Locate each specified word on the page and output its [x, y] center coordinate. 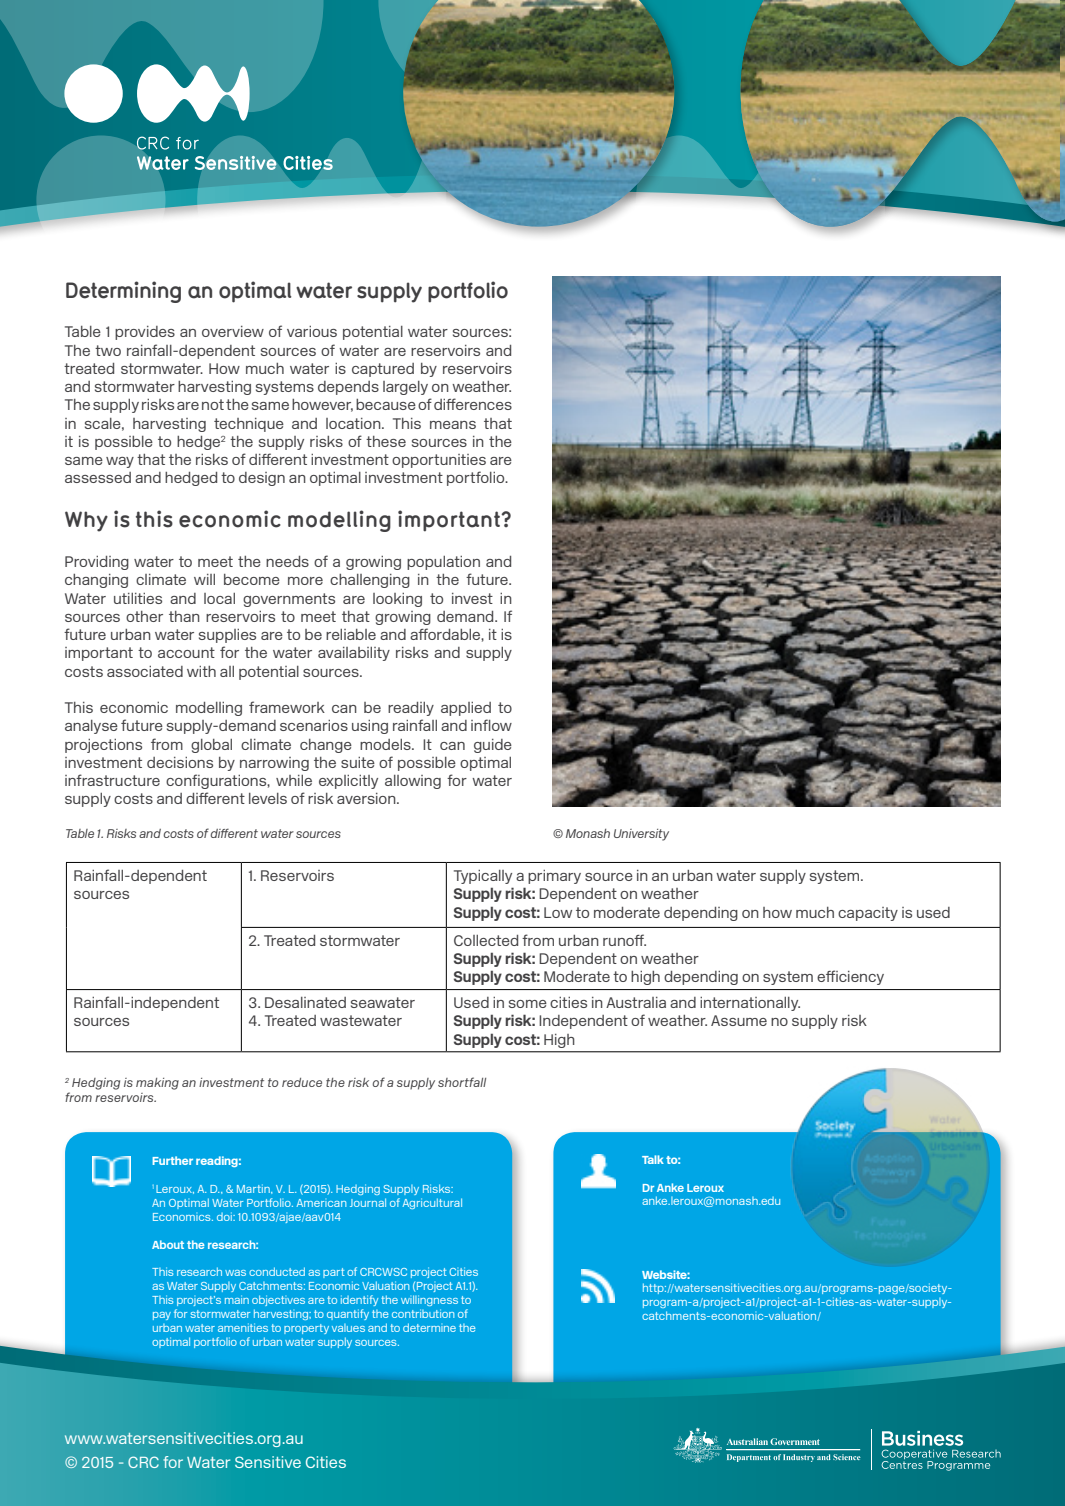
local [219, 598]
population [443, 563]
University [641, 835]
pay [162, 1316]
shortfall [462, 1082]
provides [145, 333]
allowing [413, 782]
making [157, 1084]
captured [383, 370]
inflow [491, 725]
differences [473, 404]
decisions [180, 762]
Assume [739, 1020]
